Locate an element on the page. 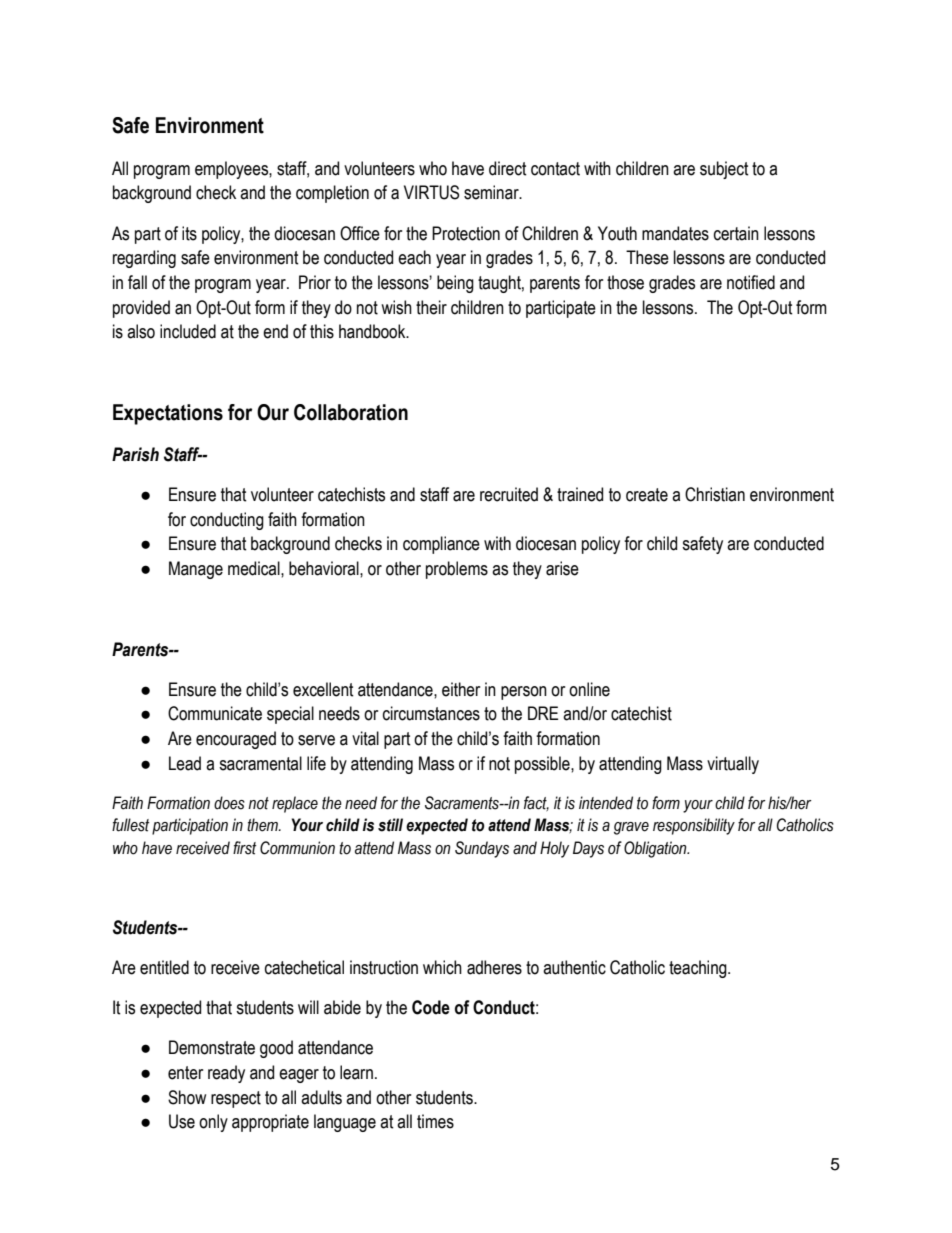 The width and height of the image is (952, 1233). those is located at coordinates (625, 282).
